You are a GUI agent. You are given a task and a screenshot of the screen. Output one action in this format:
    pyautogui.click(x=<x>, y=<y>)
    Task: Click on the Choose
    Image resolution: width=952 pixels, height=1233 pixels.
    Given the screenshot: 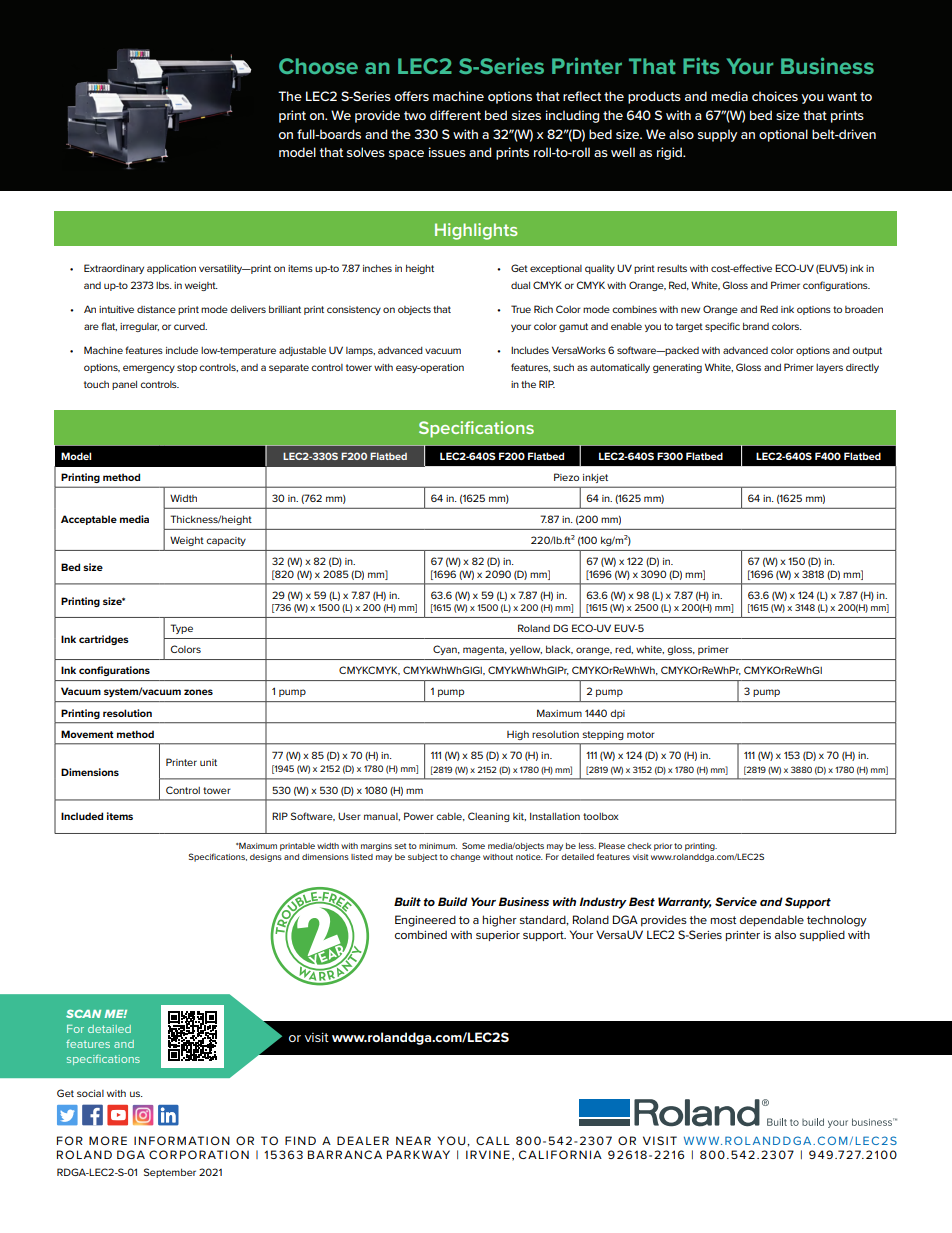 What is the action you would take?
    pyautogui.click(x=318, y=66)
